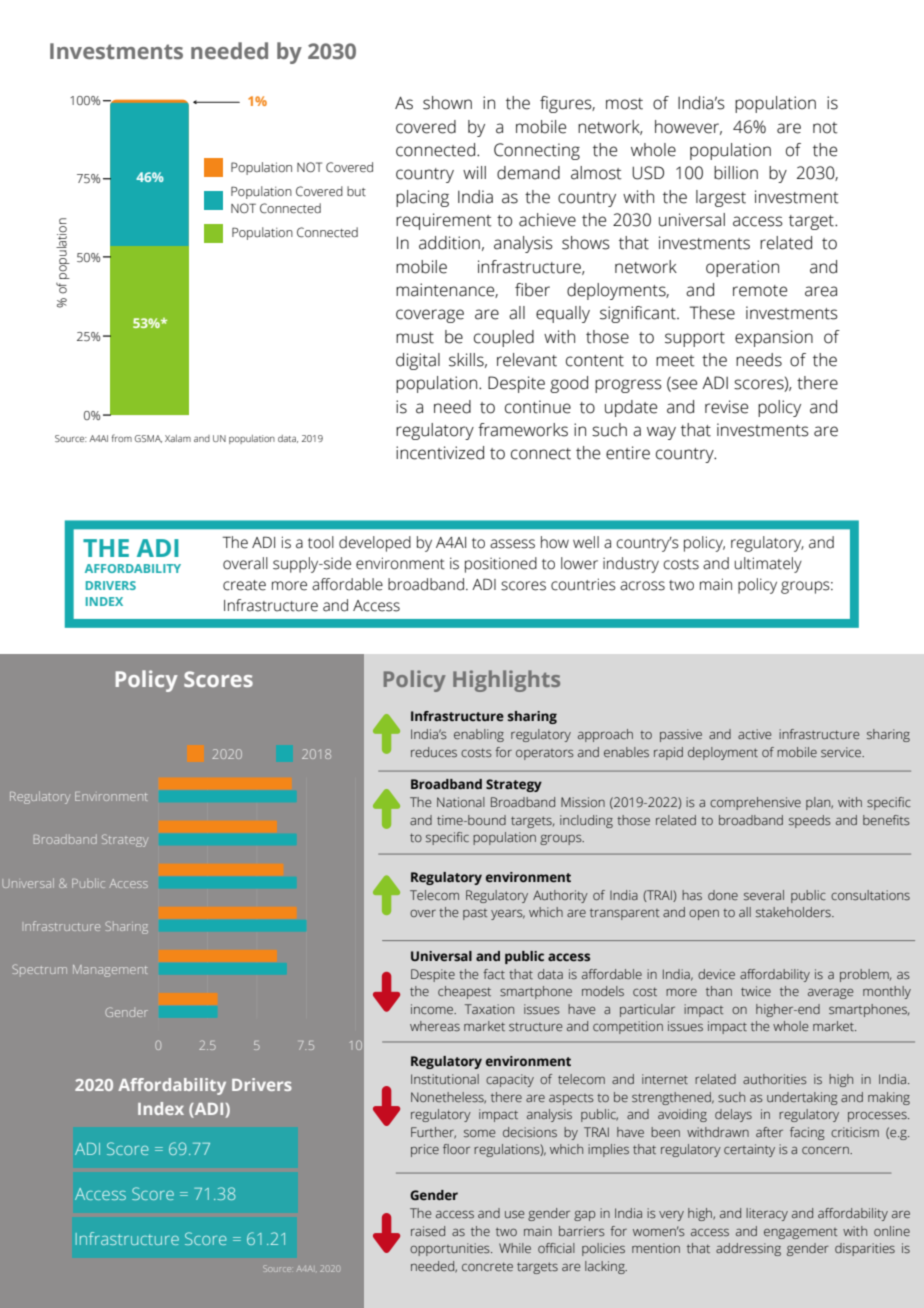  Describe the element at coordinates (764, 895) in the page. I see `several` at that location.
